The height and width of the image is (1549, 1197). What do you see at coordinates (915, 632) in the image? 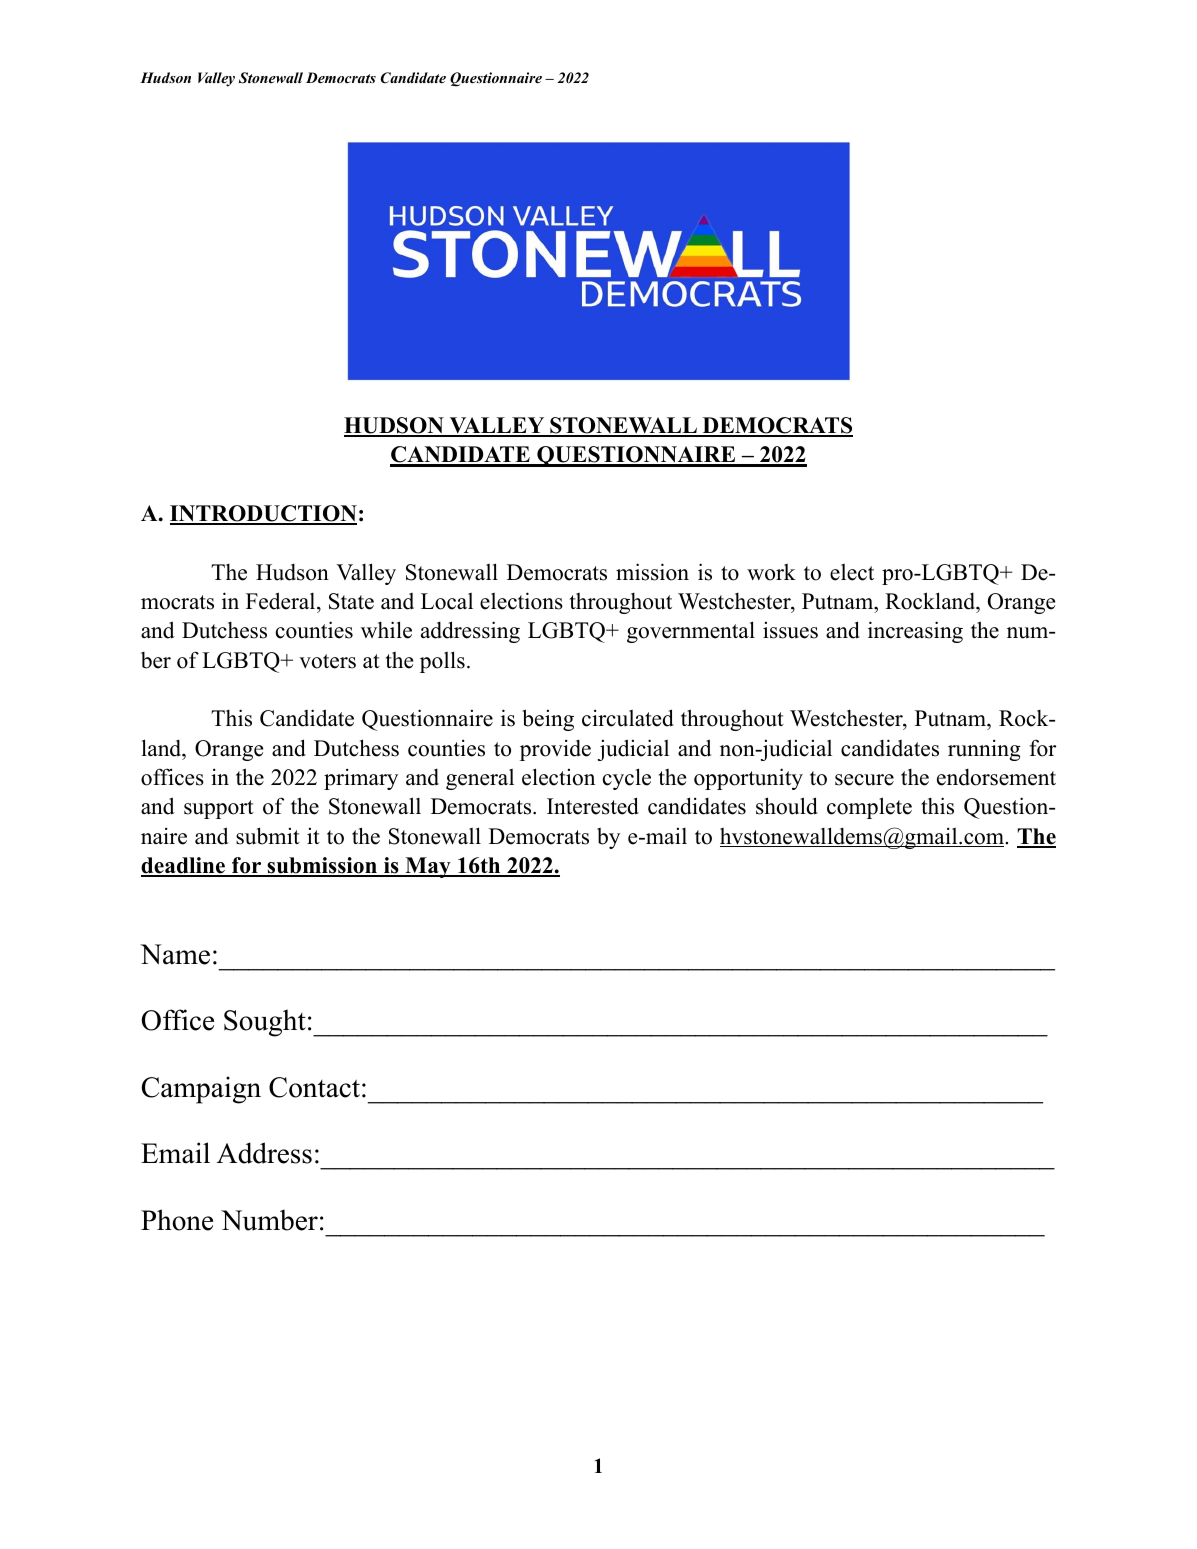
I see `increasing` at bounding box center [915, 632].
